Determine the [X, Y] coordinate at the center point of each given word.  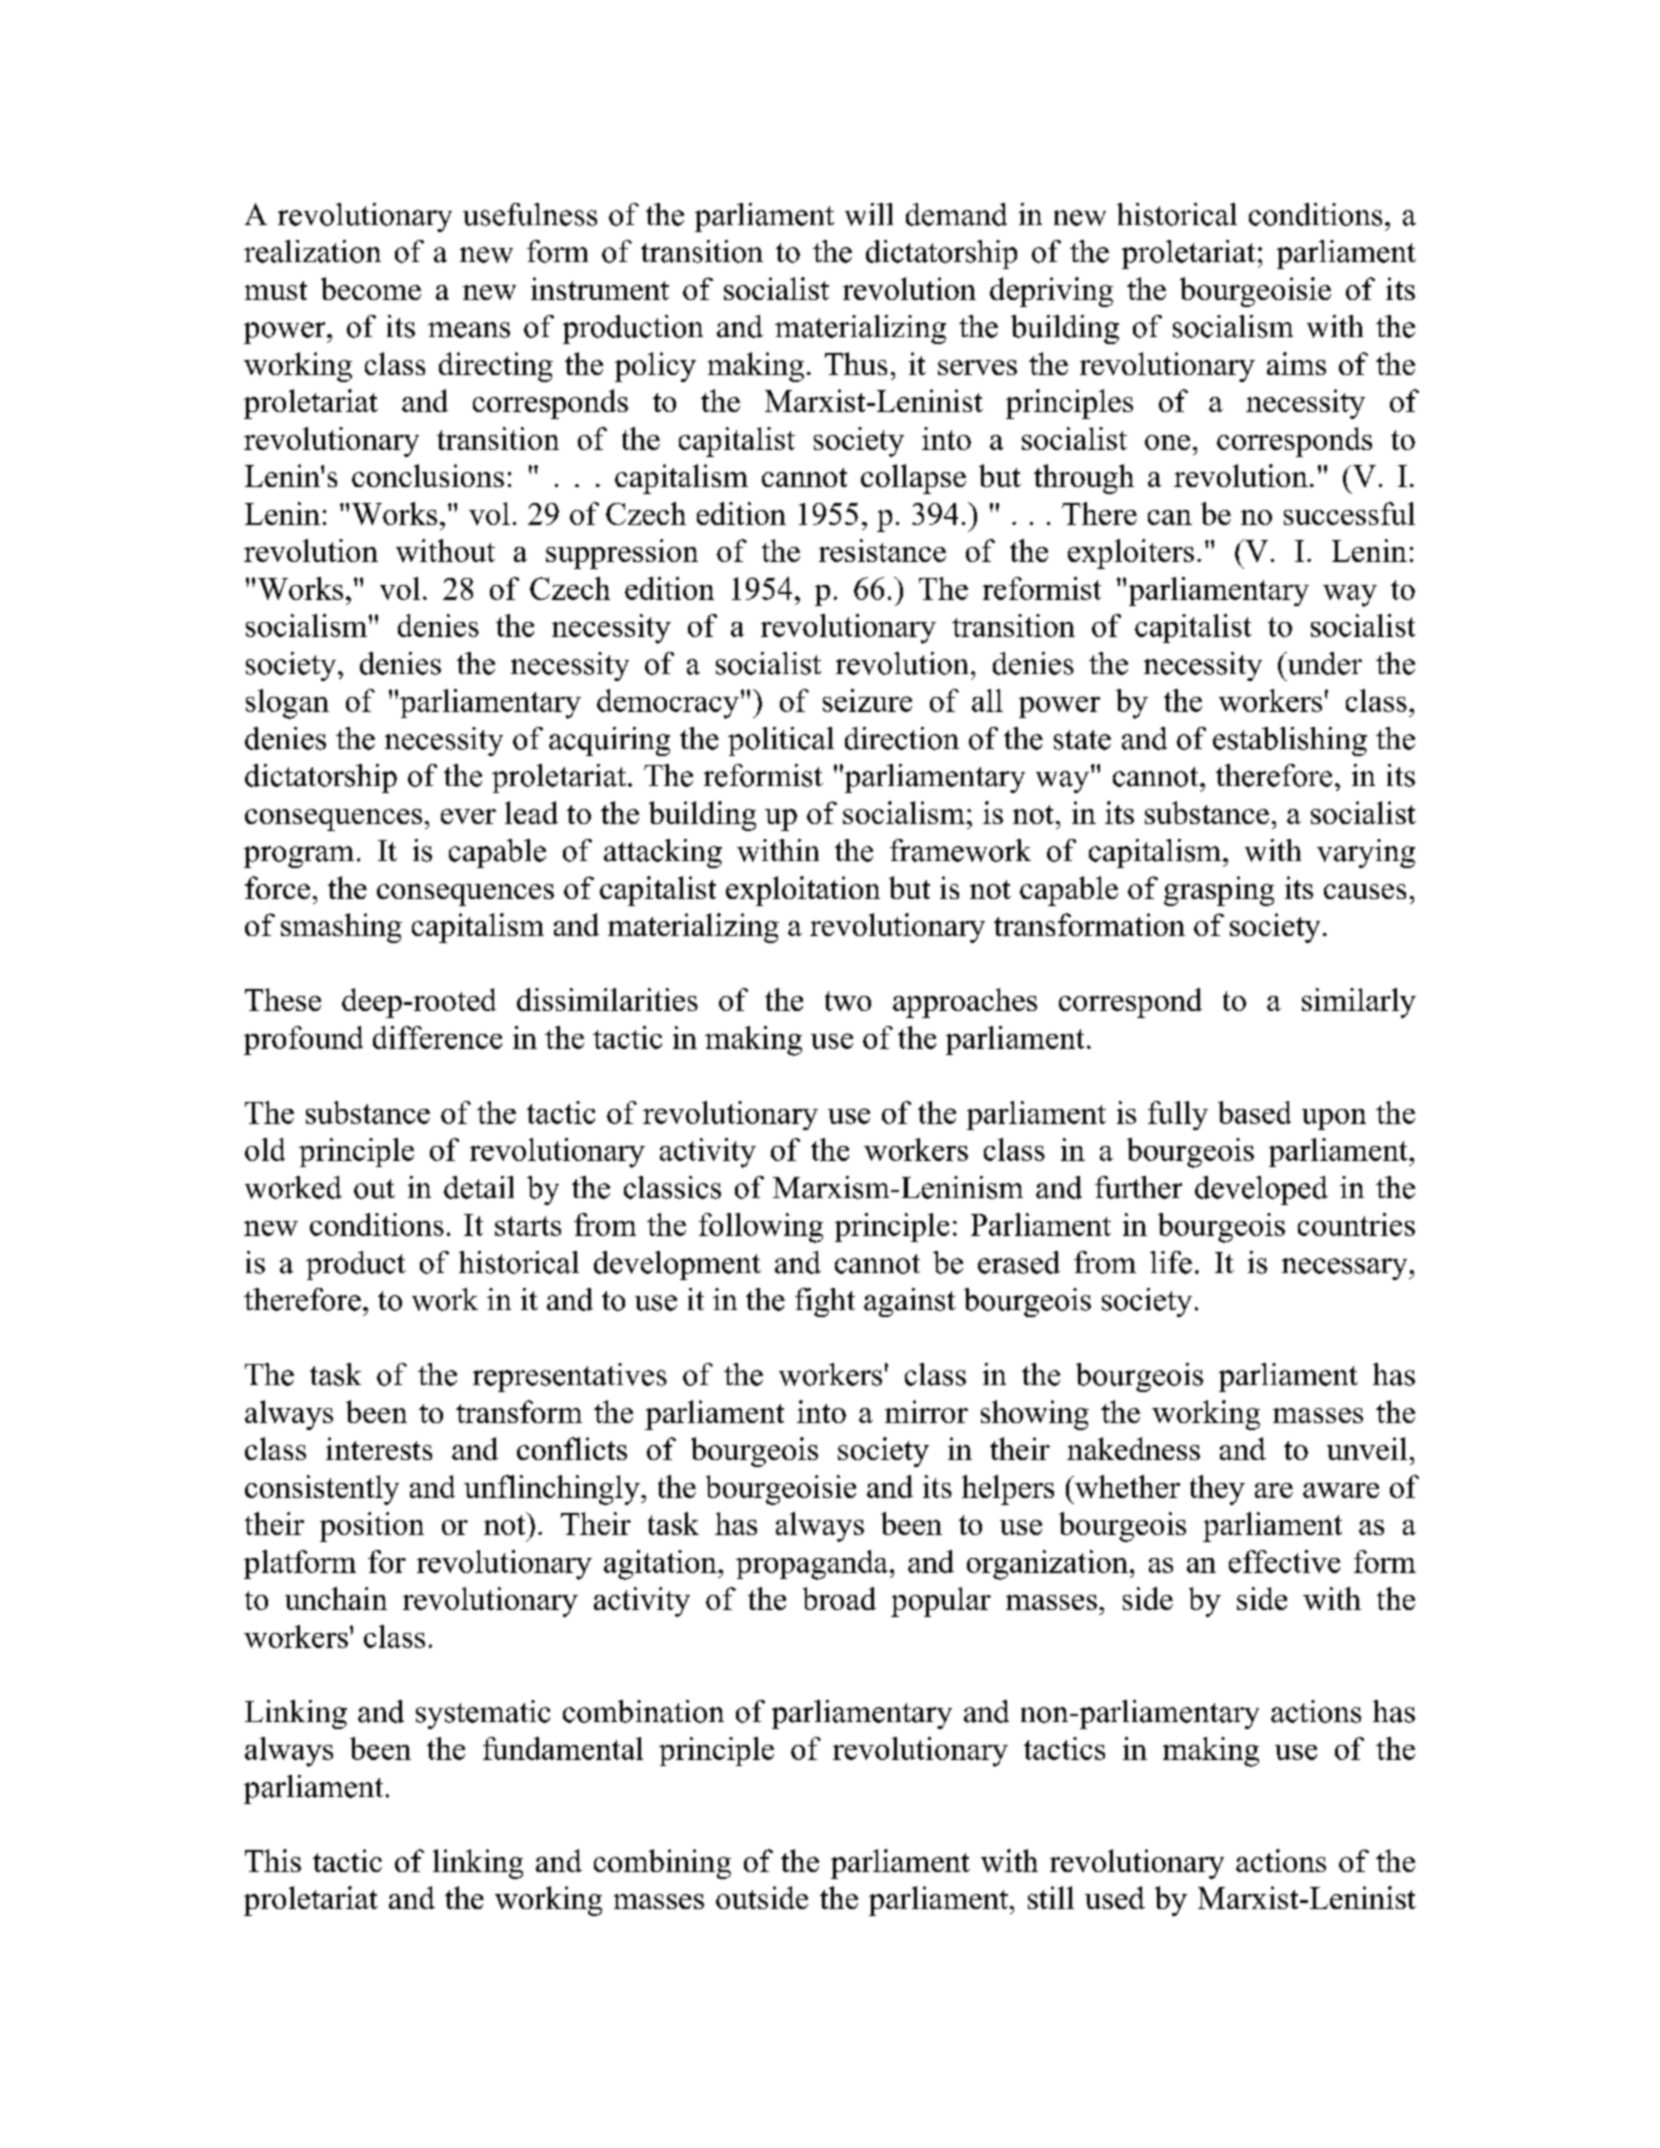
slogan [287, 704]
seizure [867, 700]
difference [437, 1037]
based [1254, 1112]
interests [379, 1448]
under [1323, 663]
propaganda [812, 1565]
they [1217, 1490]
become [371, 288]
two [848, 1001]
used [1115, 1897]
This [273, 1860]
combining [662, 1864]
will [869, 214]
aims [1296, 363]
